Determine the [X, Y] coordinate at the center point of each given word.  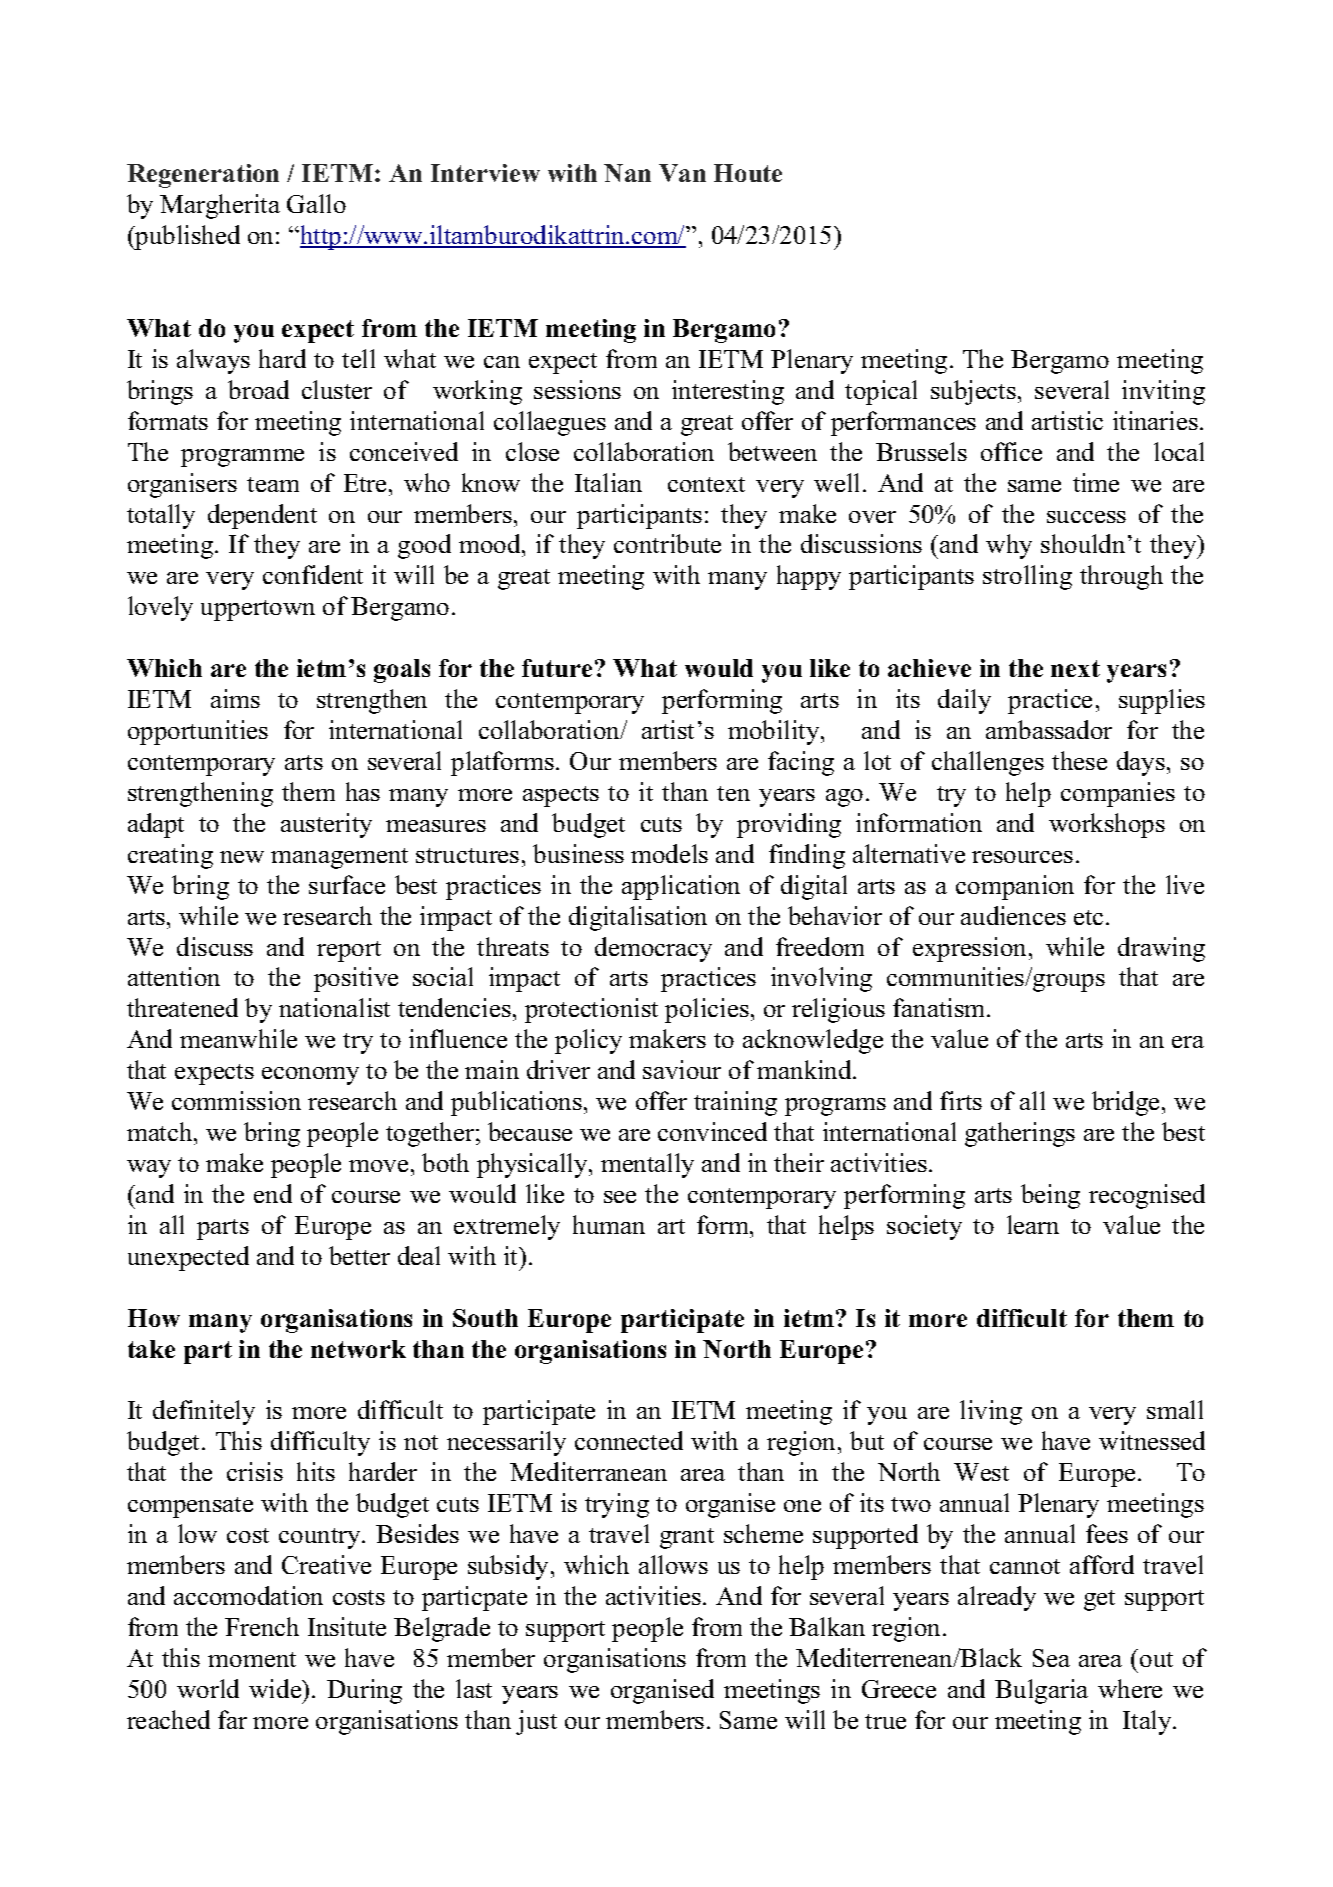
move [378, 1166]
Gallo [316, 203]
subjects [973, 392]
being [1050, 1196]
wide [276, 1688]
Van [682, 173]
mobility [775, 732]
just [536, 1722]
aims [235, 698]
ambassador [1049, 729]
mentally [647, 1165]
